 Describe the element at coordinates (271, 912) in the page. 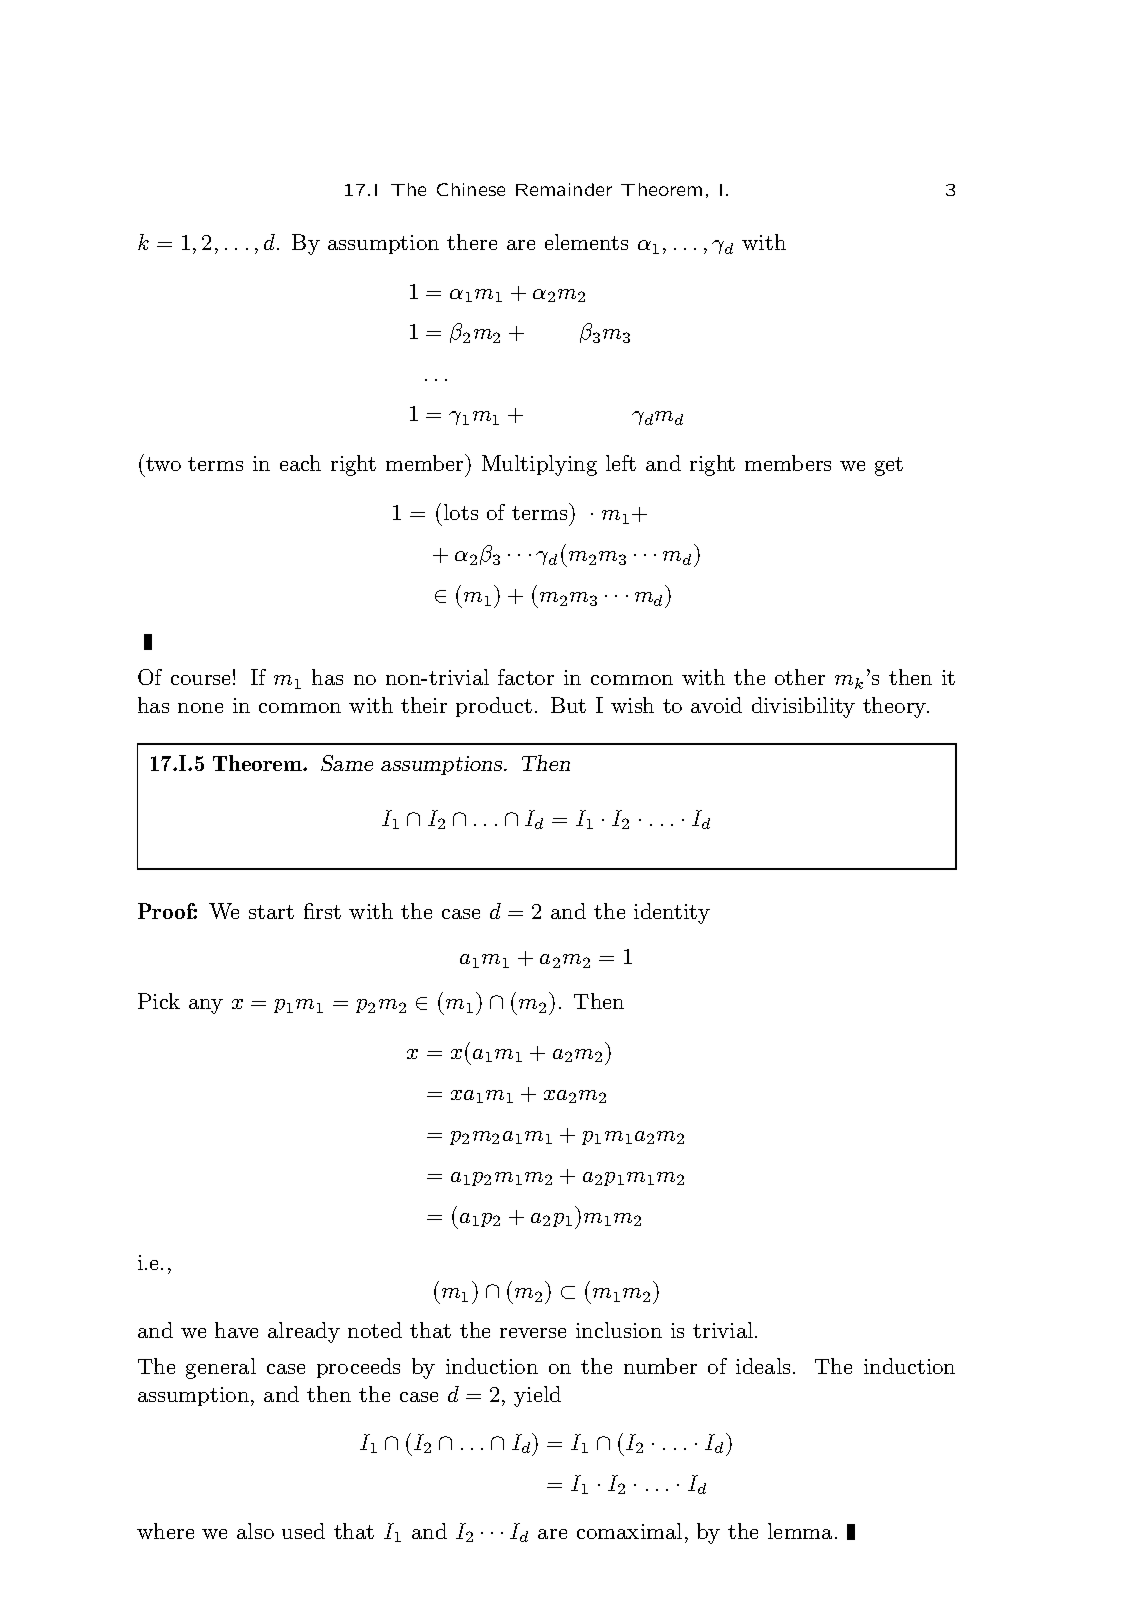

I see `start` at that location.
